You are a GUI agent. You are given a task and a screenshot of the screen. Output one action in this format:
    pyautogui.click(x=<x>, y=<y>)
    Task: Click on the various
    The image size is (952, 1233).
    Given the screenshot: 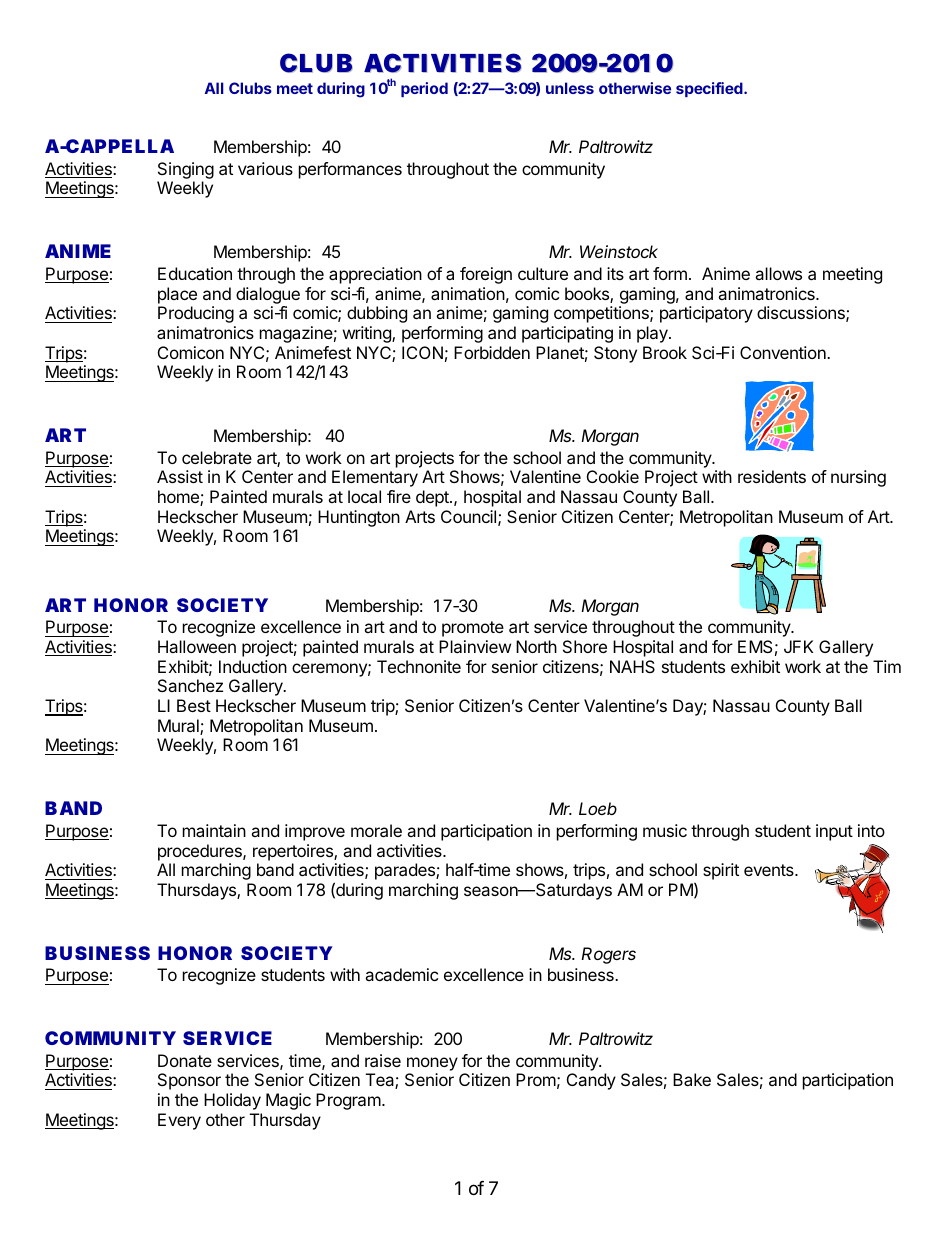 What is the action you would take?
    pyautogui.click(x=265, y=168)
